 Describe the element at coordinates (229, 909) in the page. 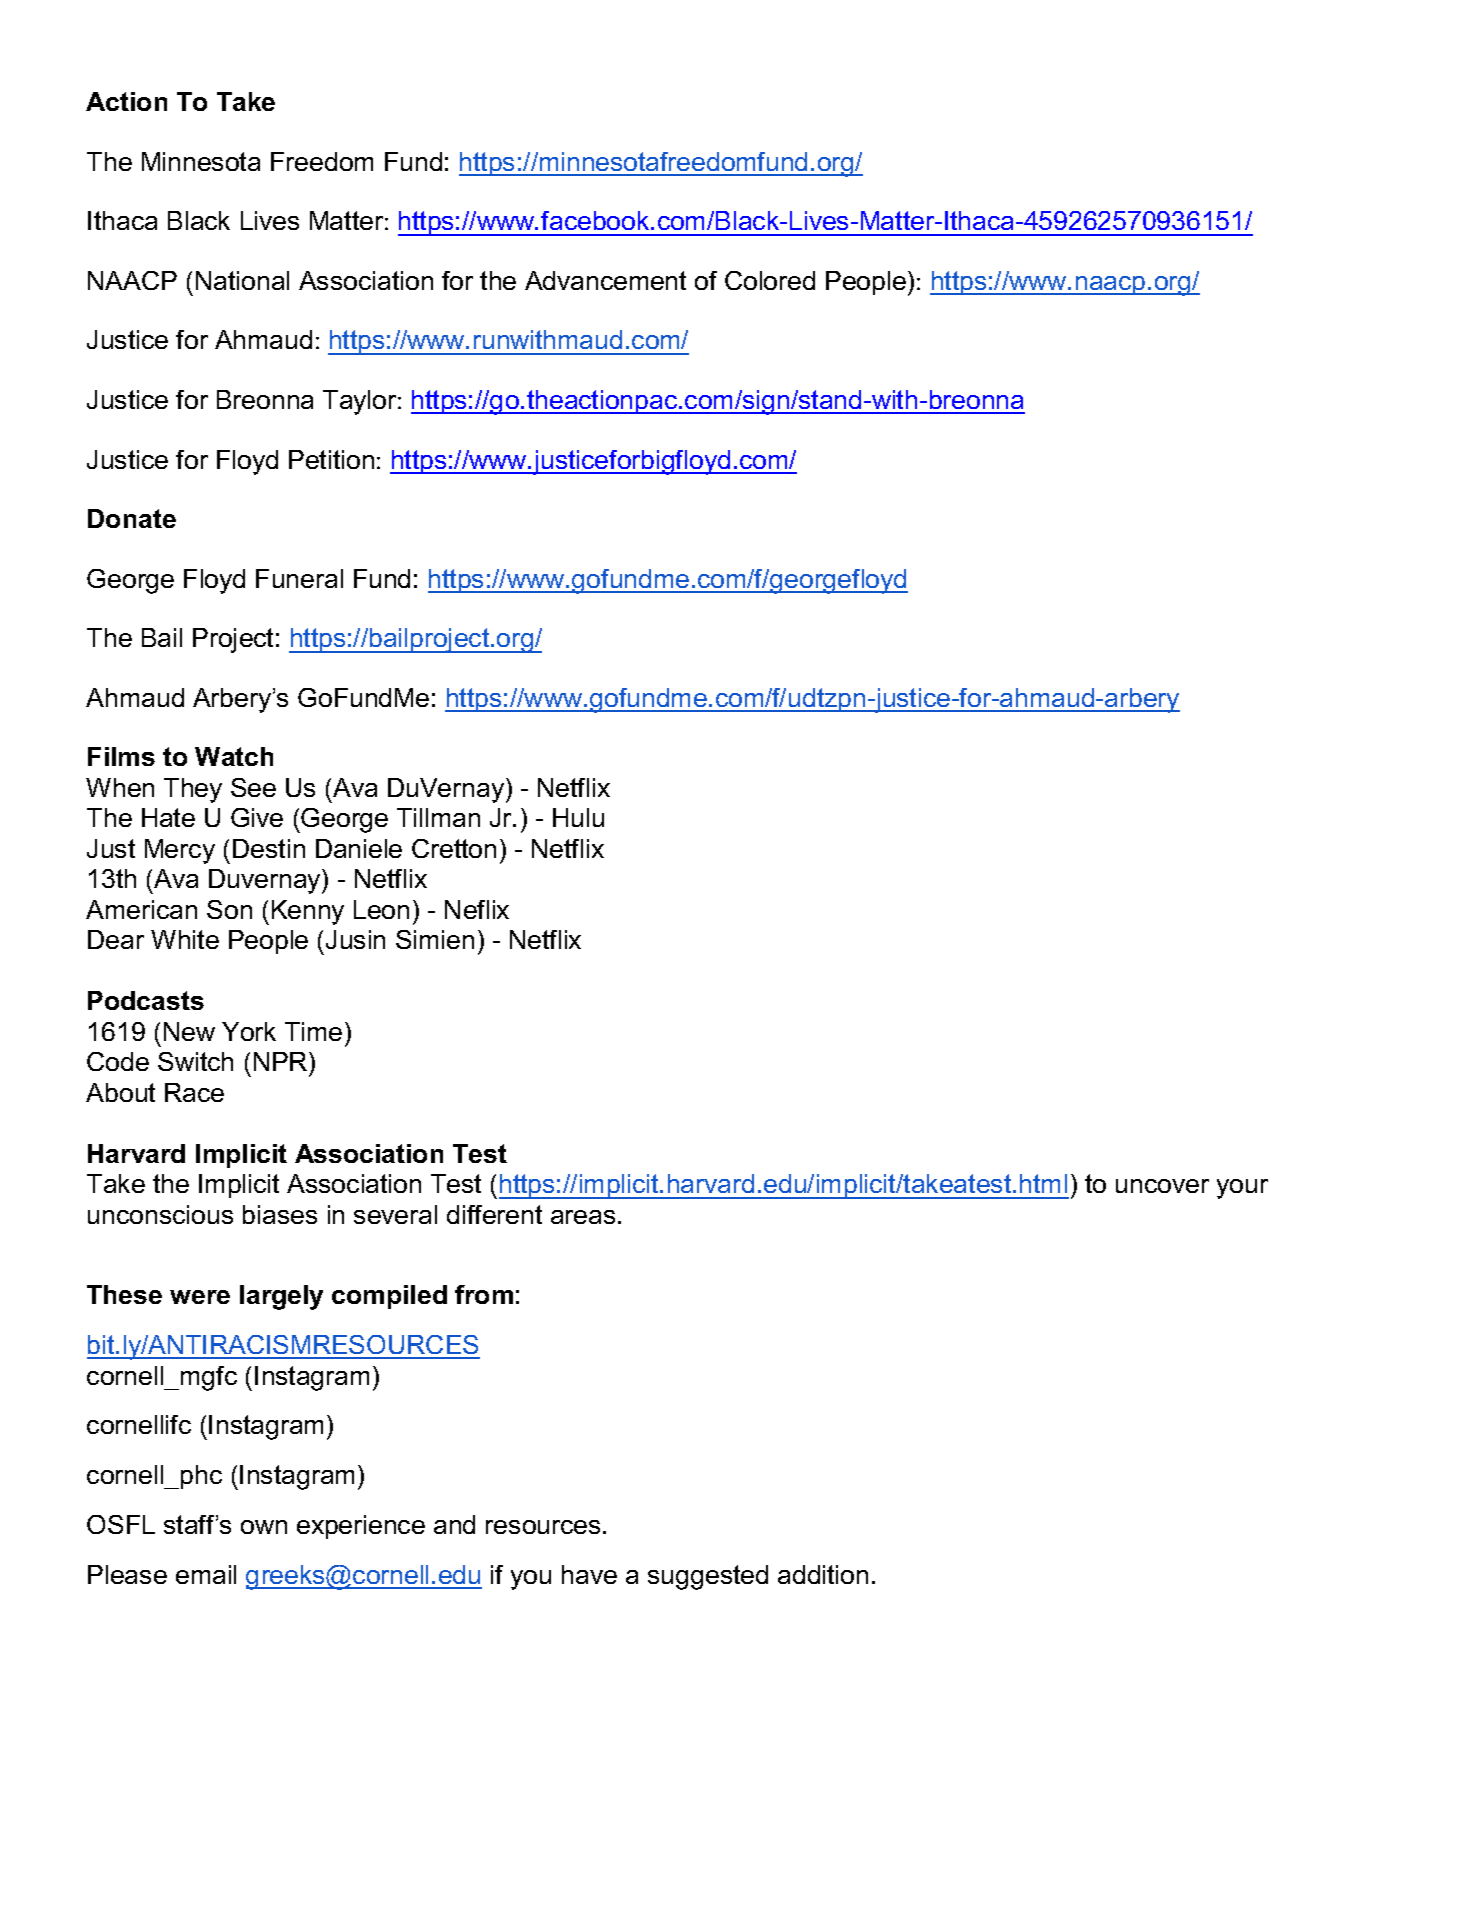

I see `Son` at that location.
